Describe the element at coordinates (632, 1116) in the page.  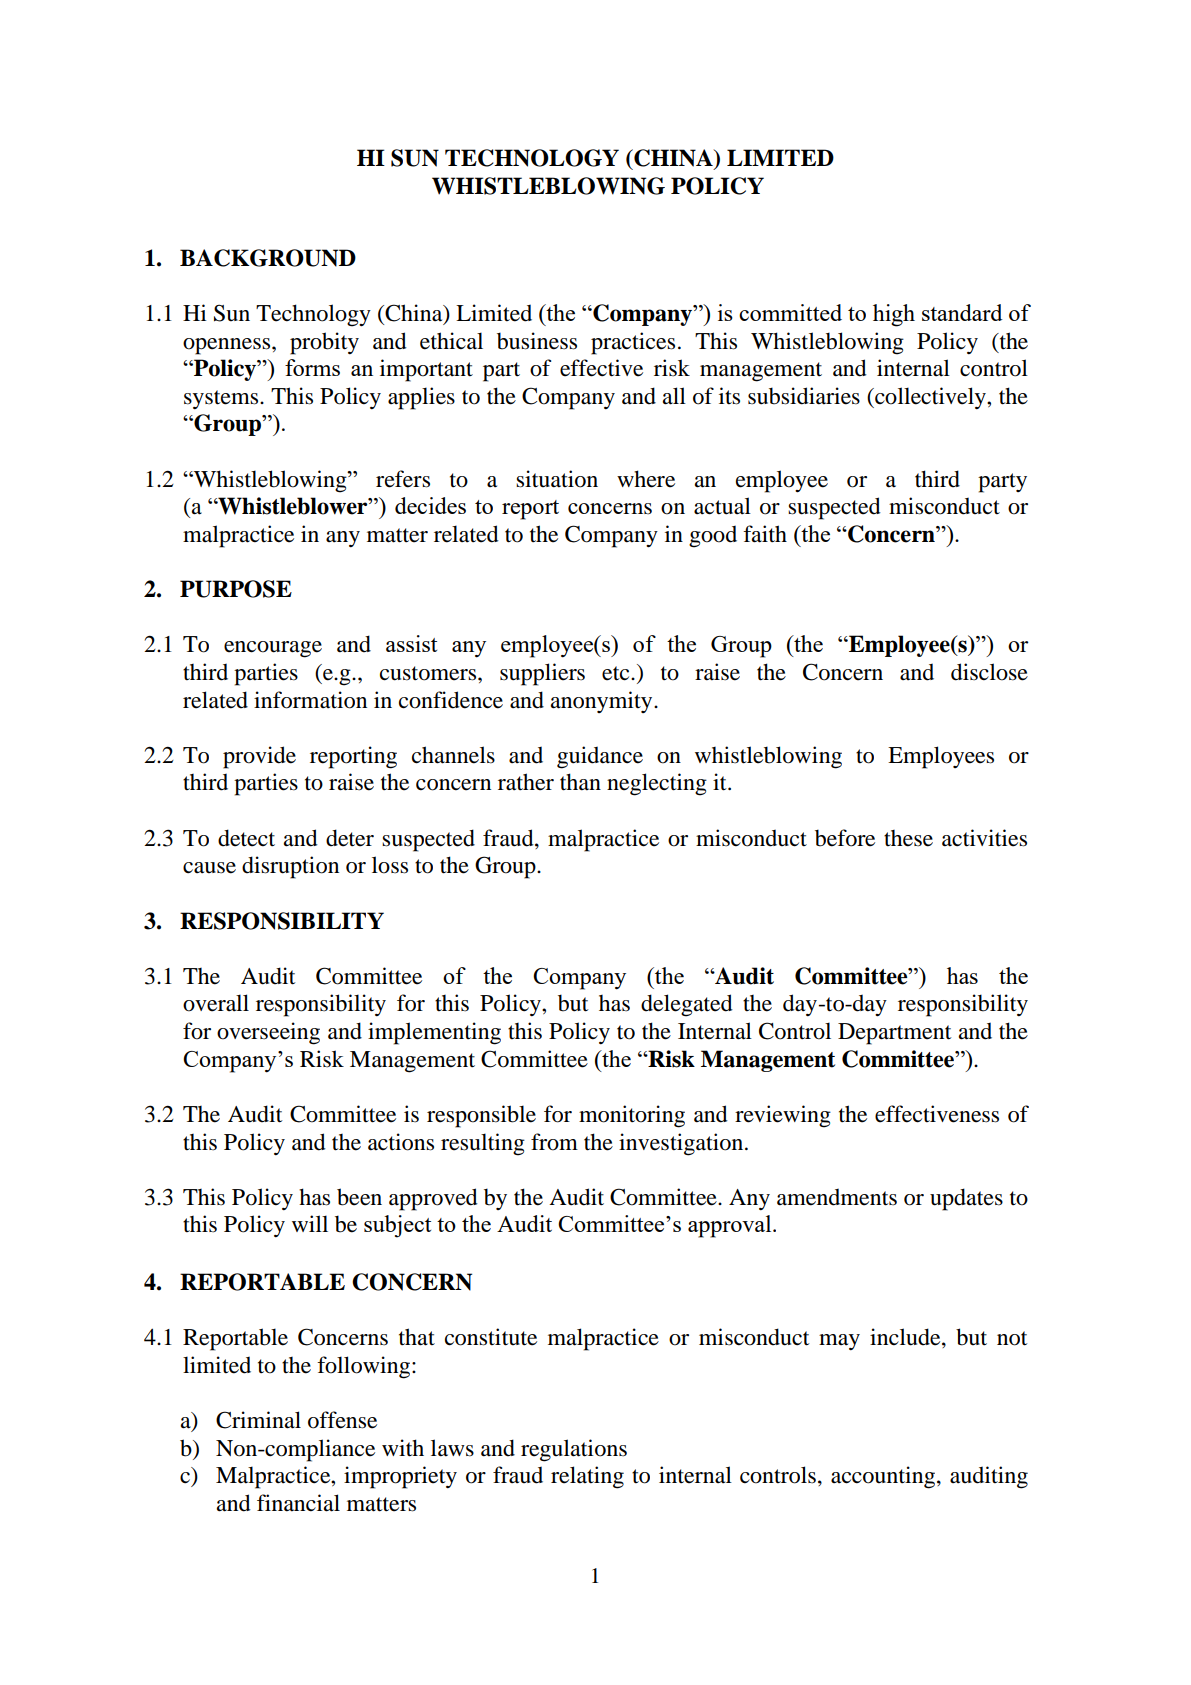
I see `monitoring` at that location.
